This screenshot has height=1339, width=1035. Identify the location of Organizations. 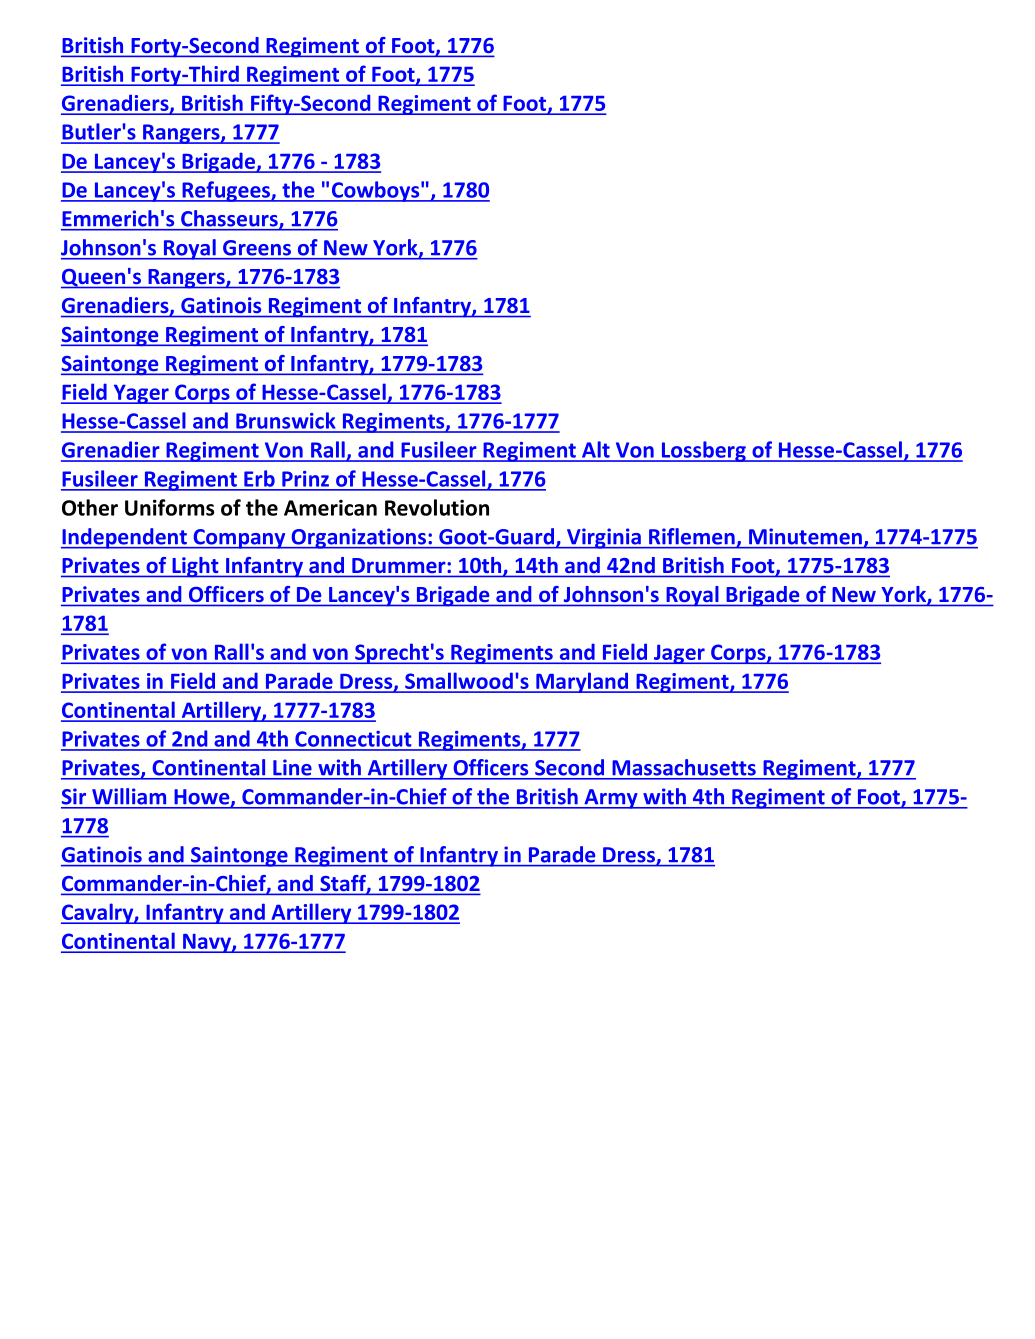
(358, 538).
